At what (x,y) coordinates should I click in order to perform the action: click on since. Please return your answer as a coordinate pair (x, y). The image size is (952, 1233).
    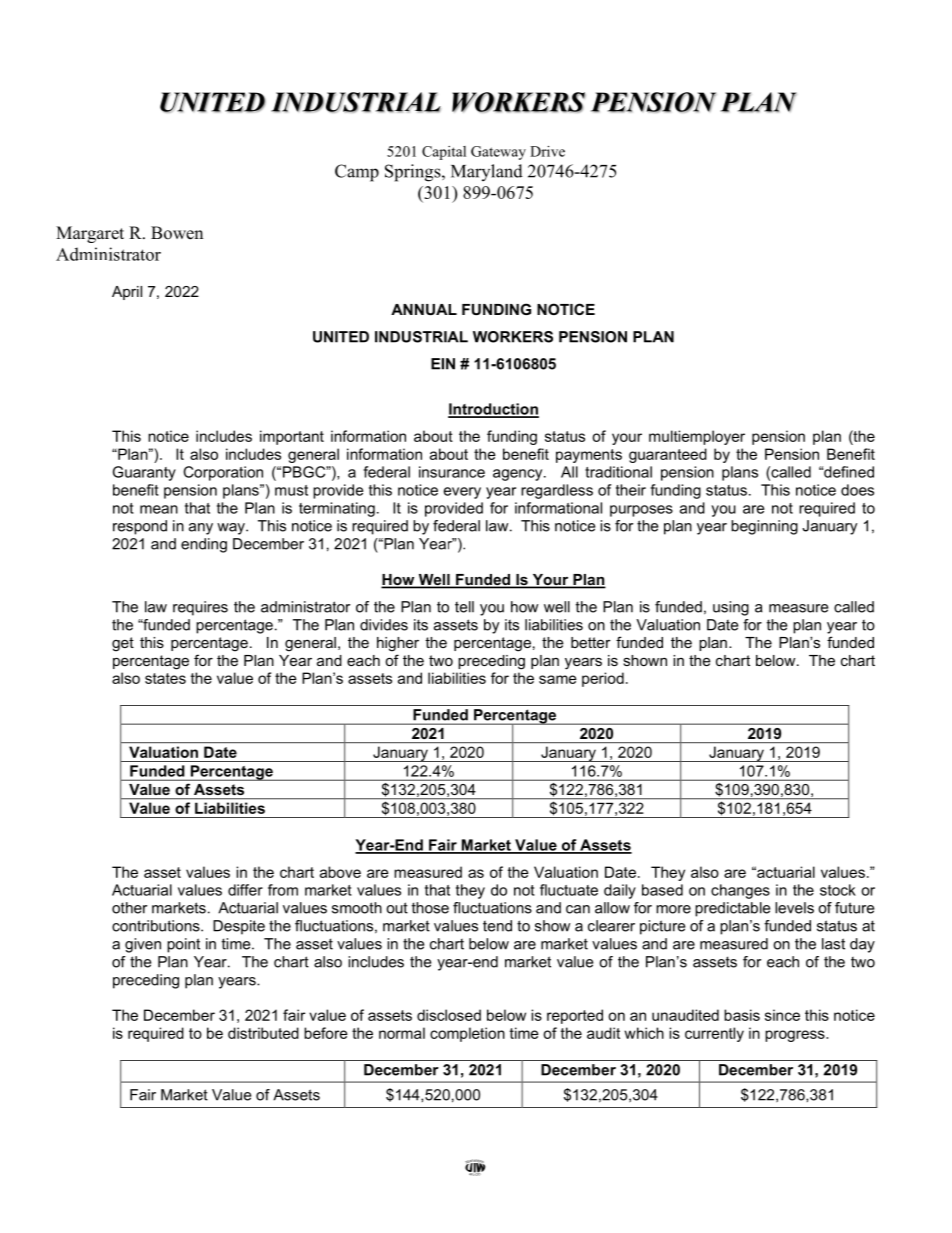
    Looking at the image, I should click on (782, 1015).
